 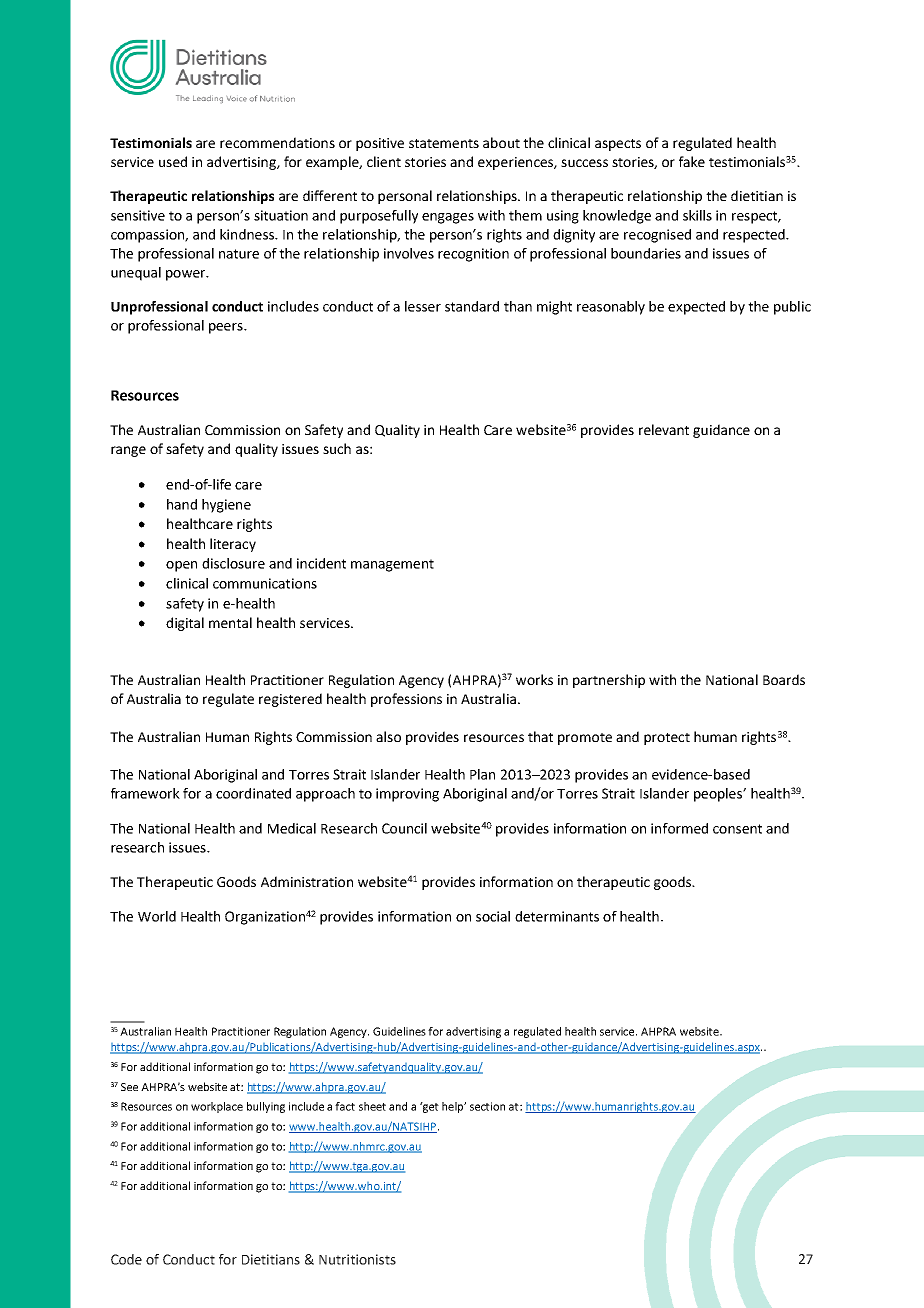 I want to click on coordinated, so click(x=253, y=793).
